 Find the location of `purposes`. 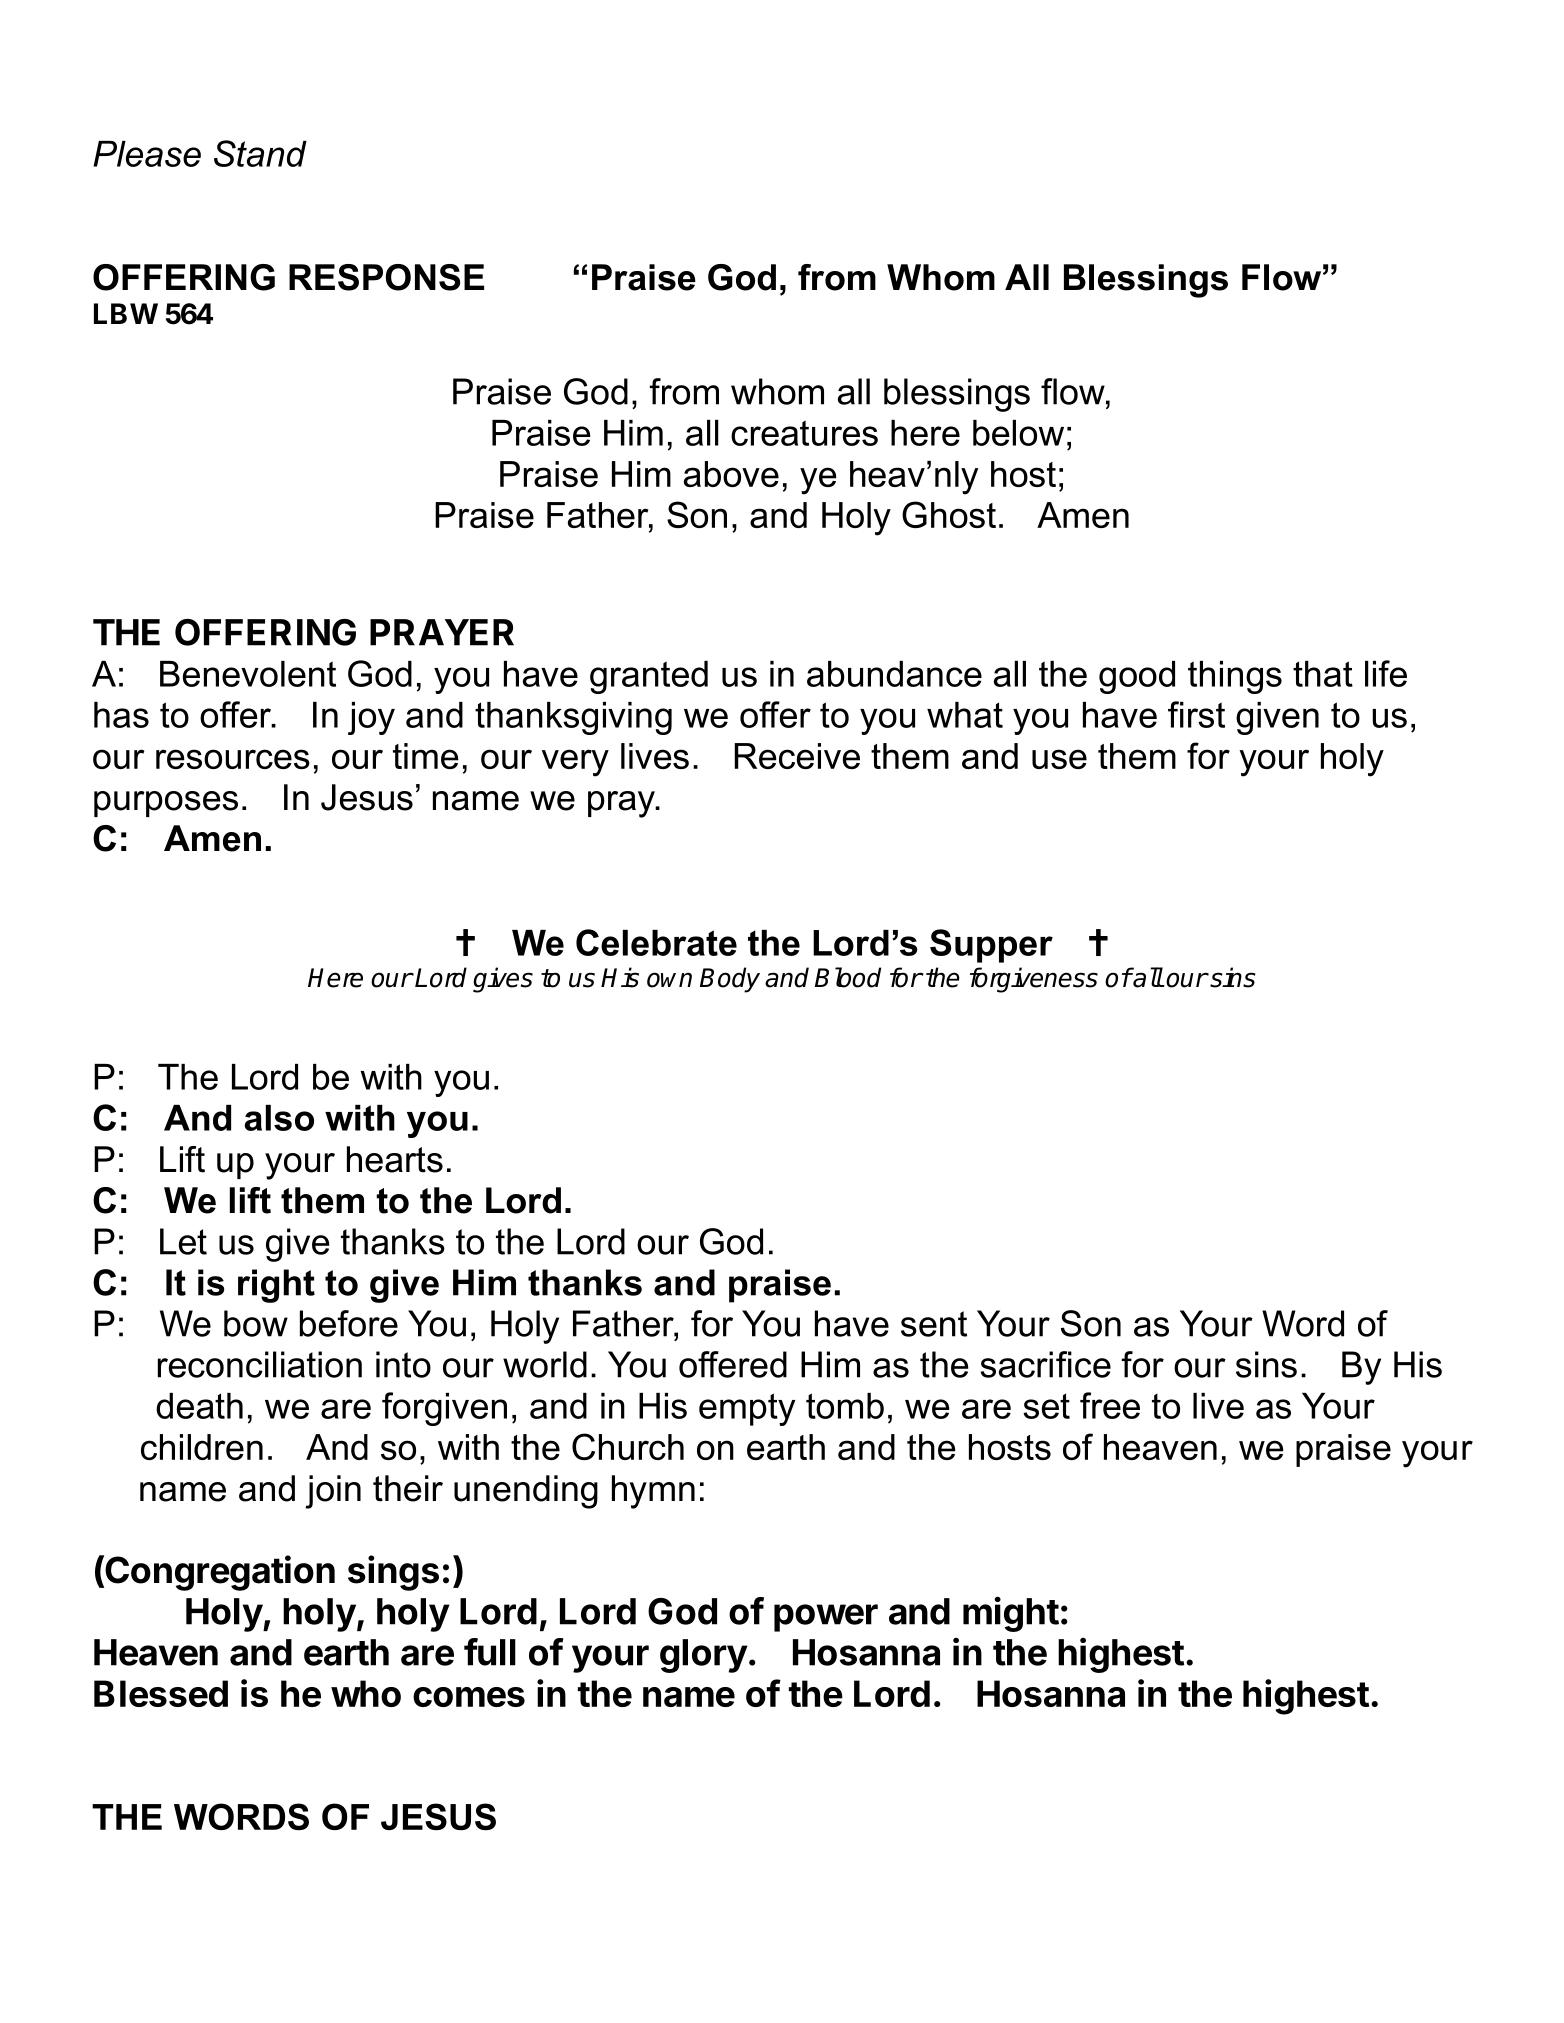

purposes is located at coordinates (166, 804).
